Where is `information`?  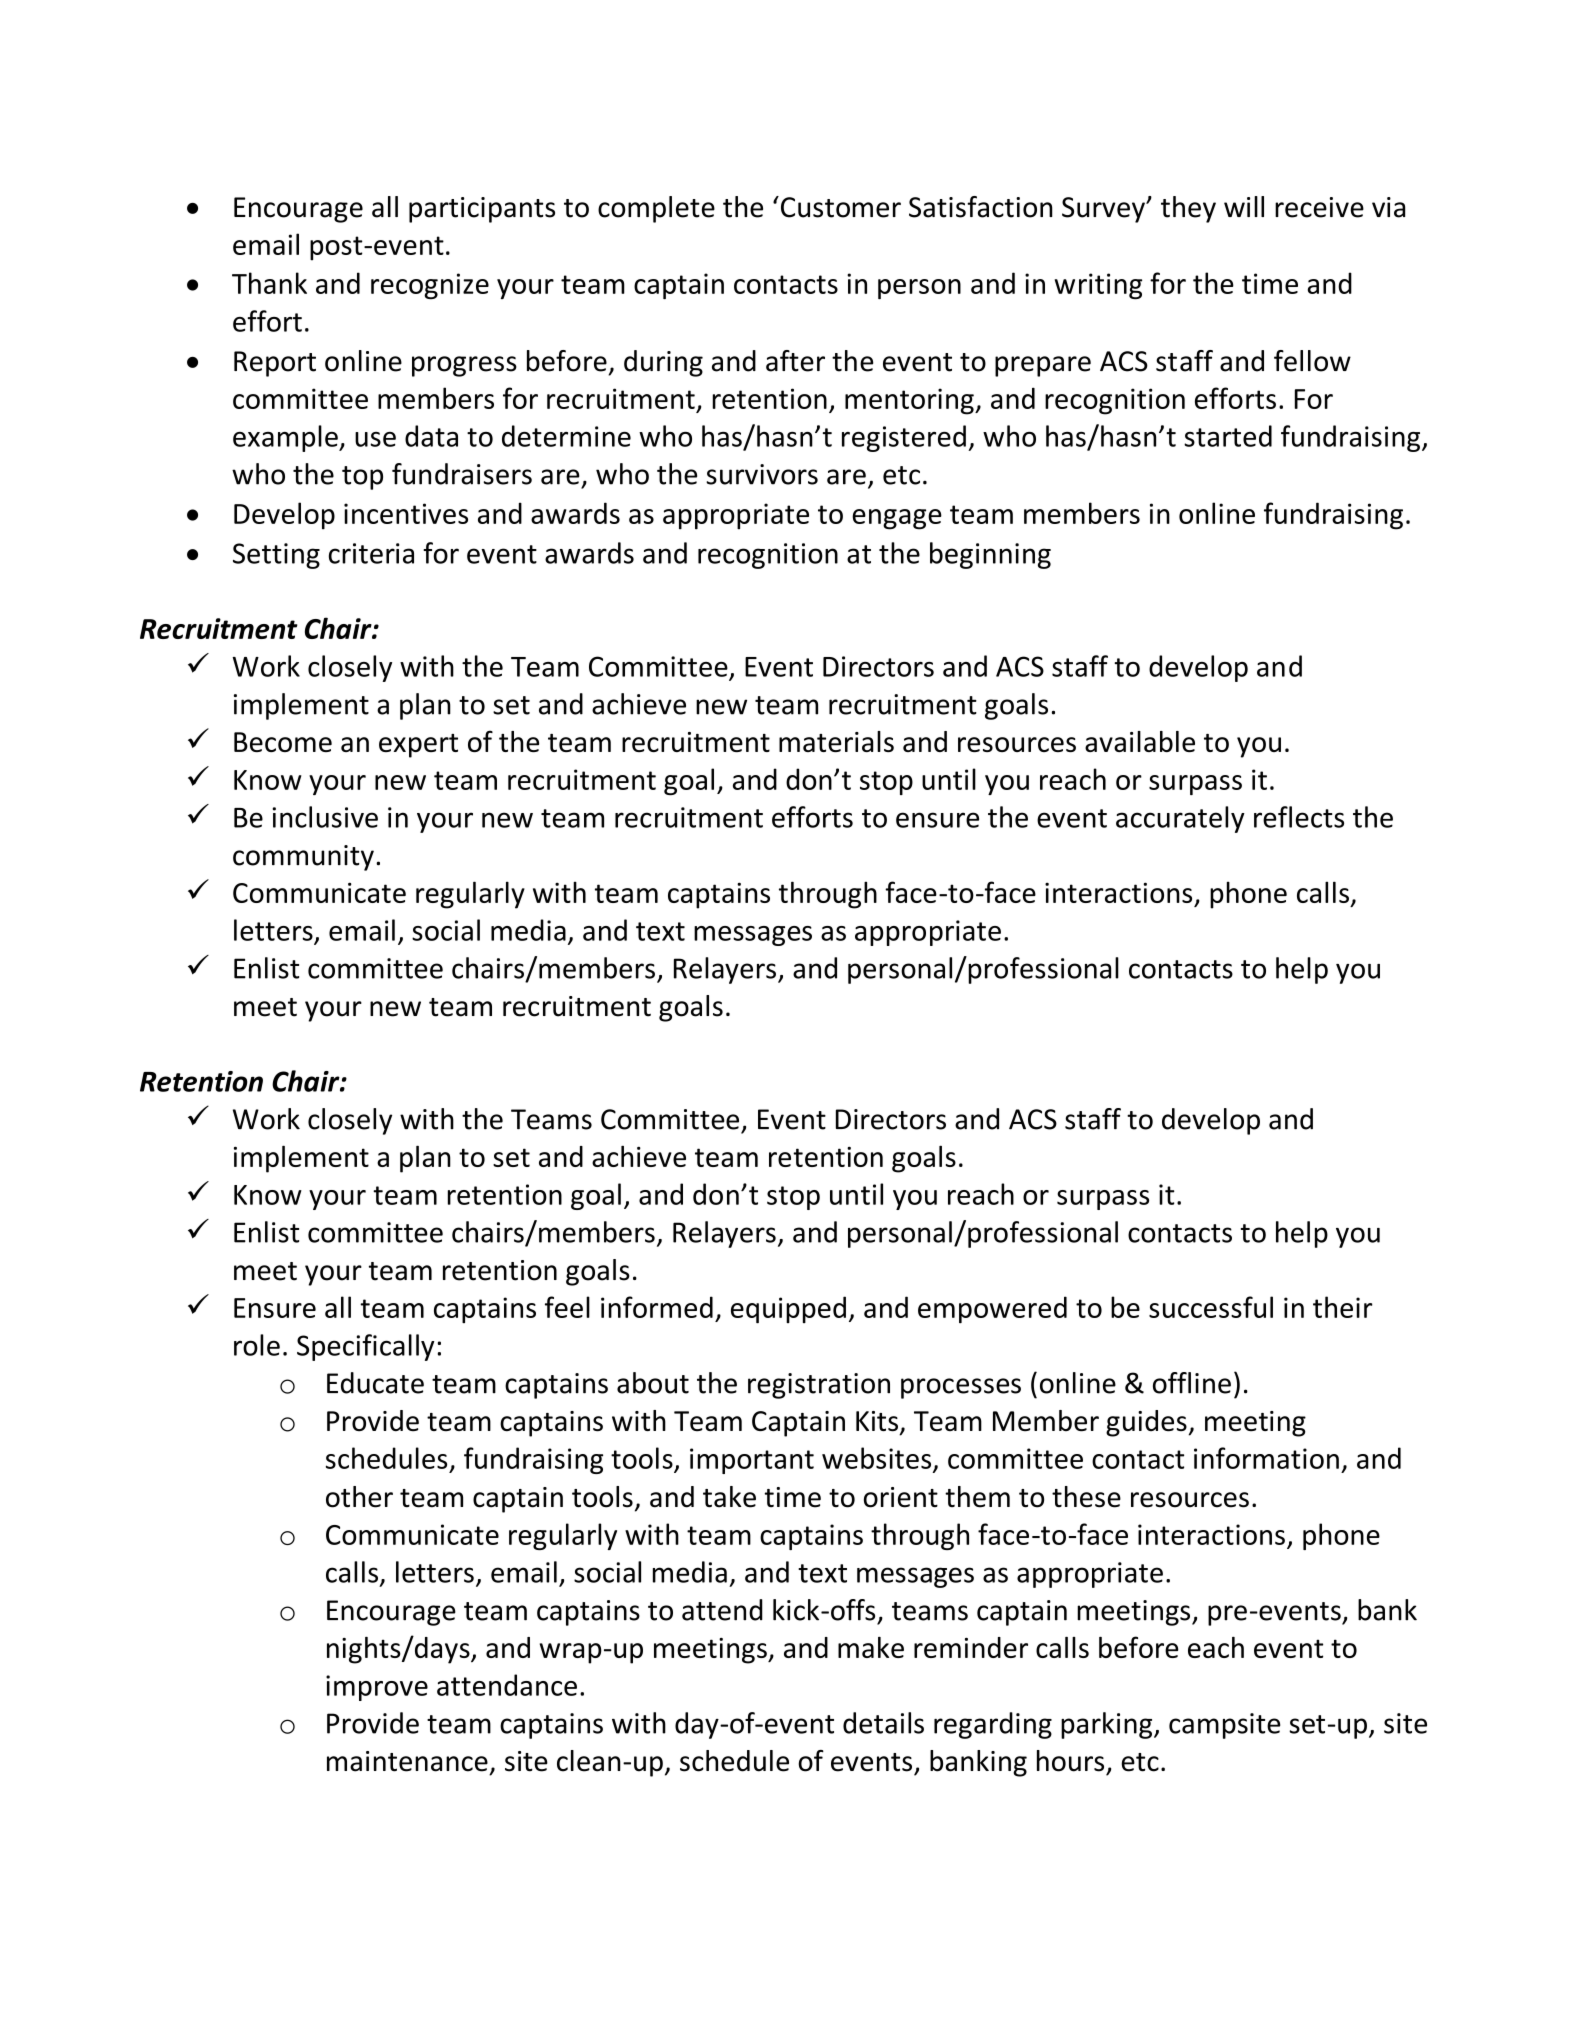 information is located at coordinates (1266, 1458).
